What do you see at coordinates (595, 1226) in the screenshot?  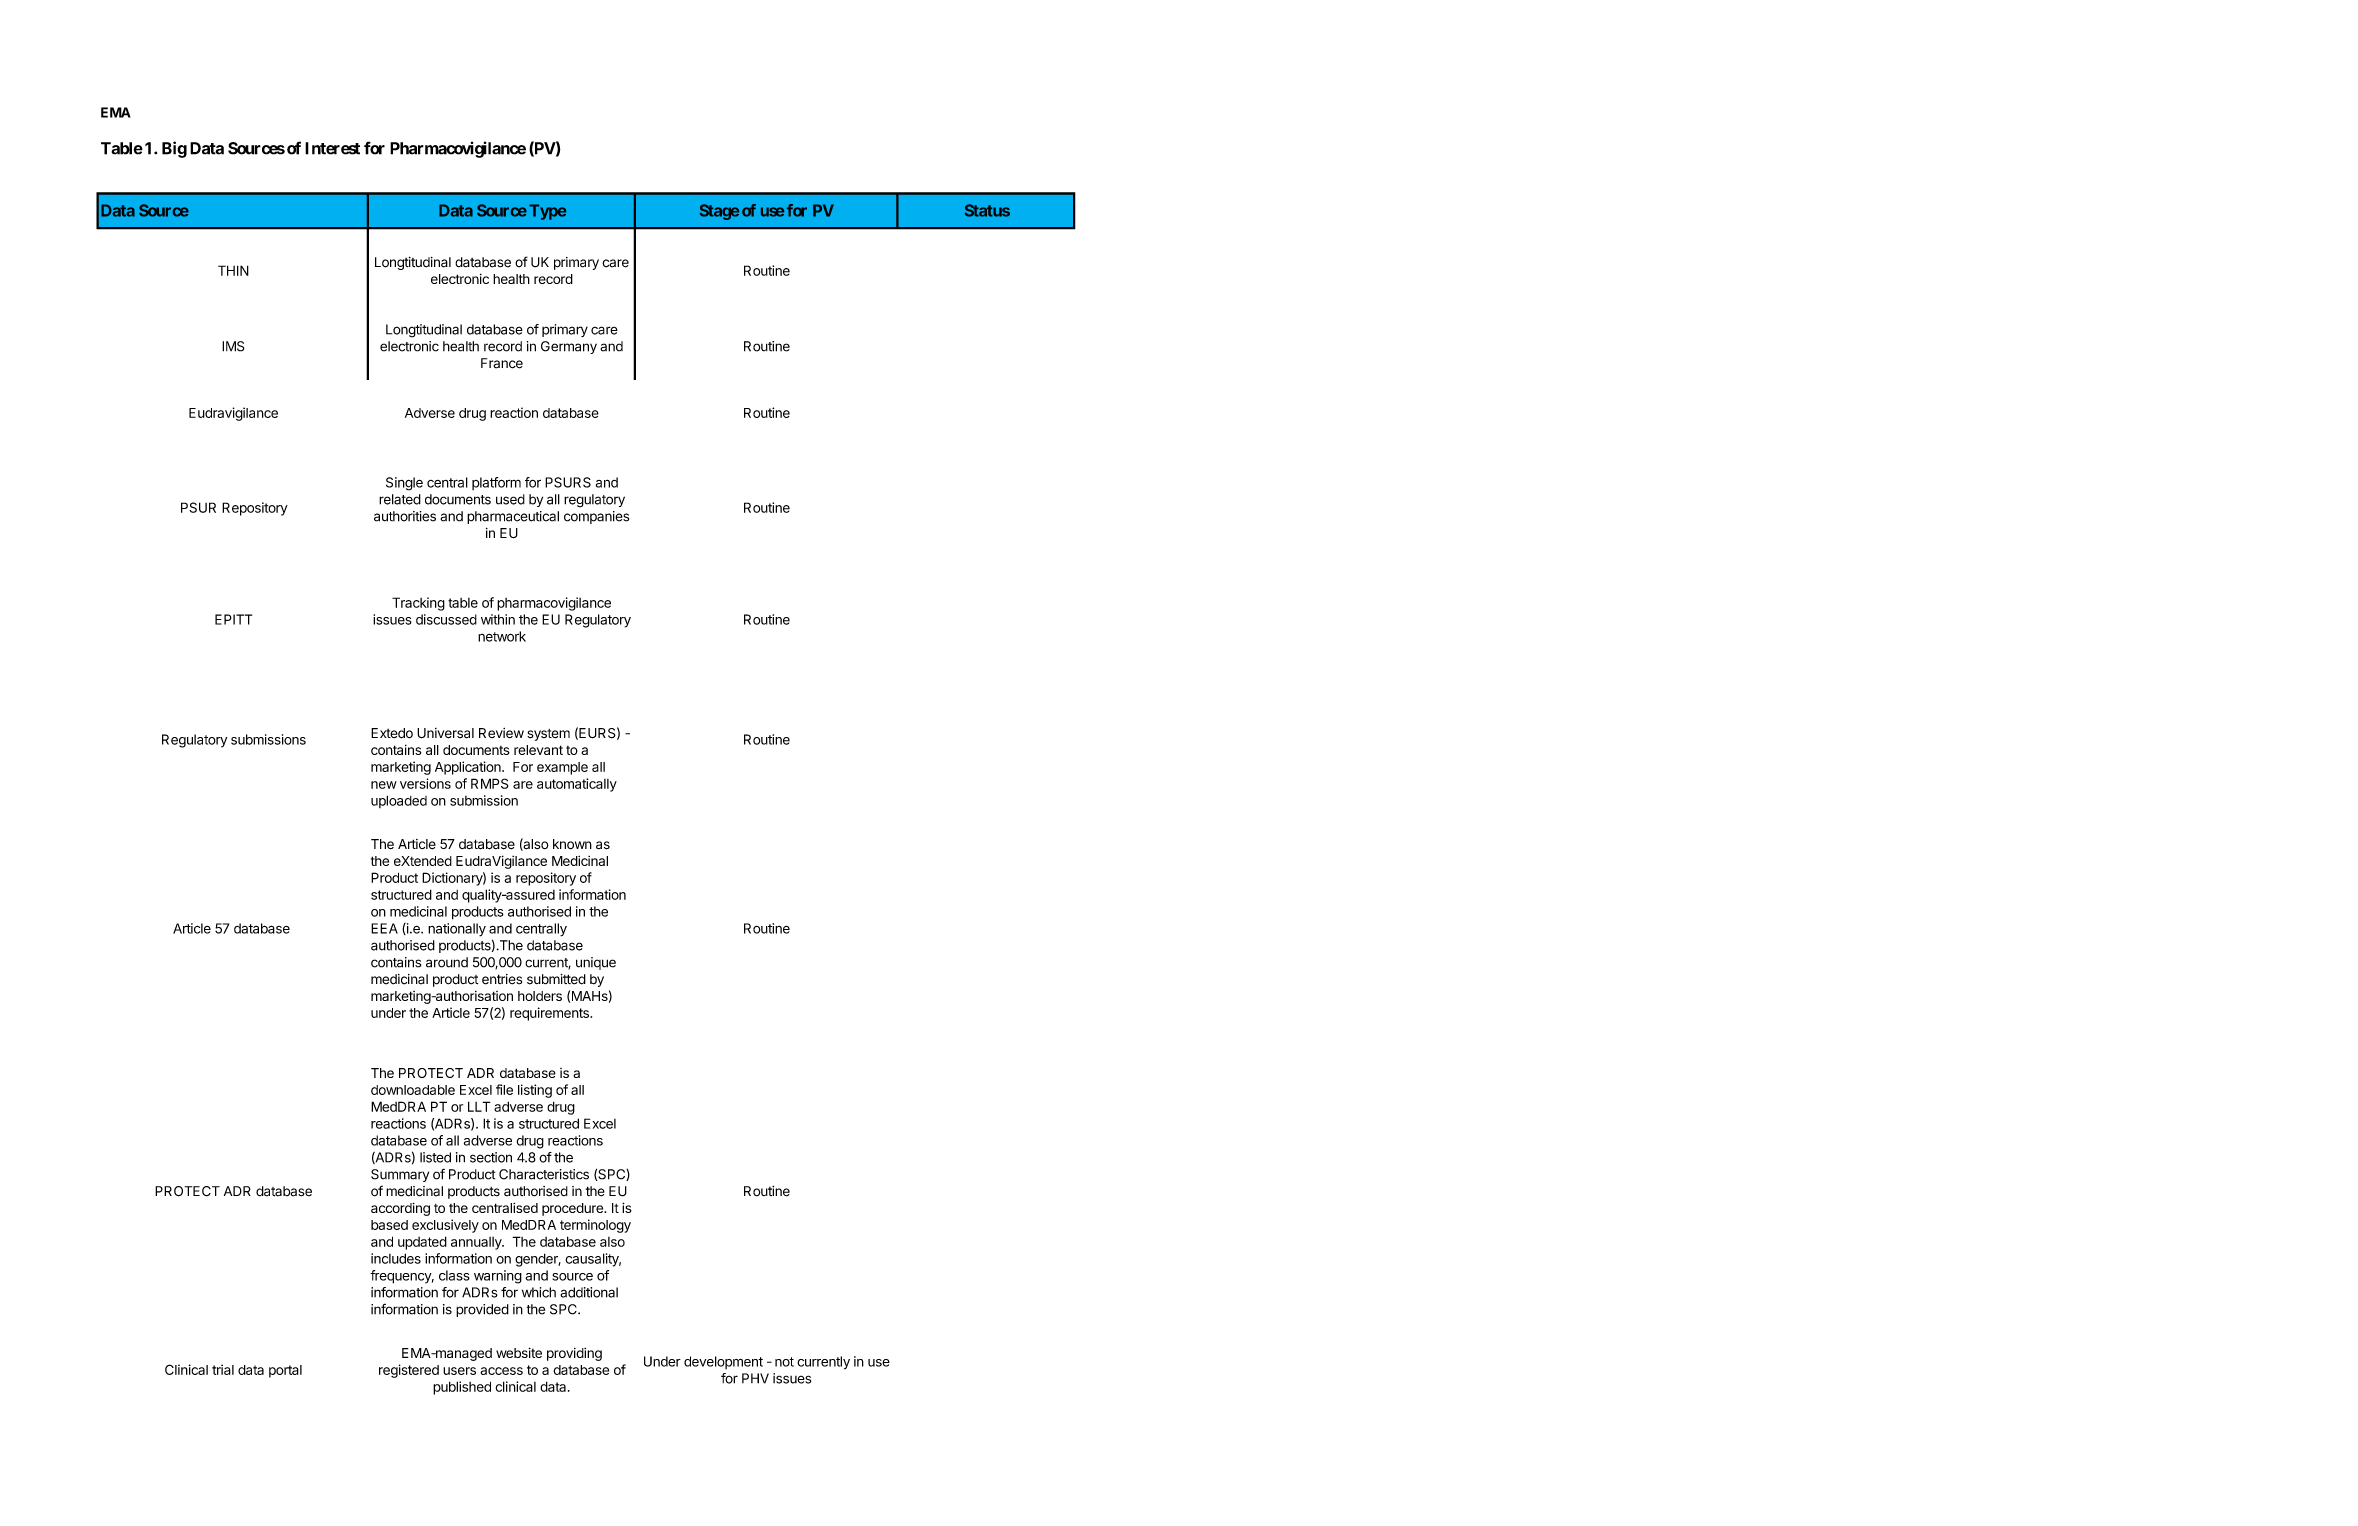 I see `terminology` at bounding box center [595, 1226].
